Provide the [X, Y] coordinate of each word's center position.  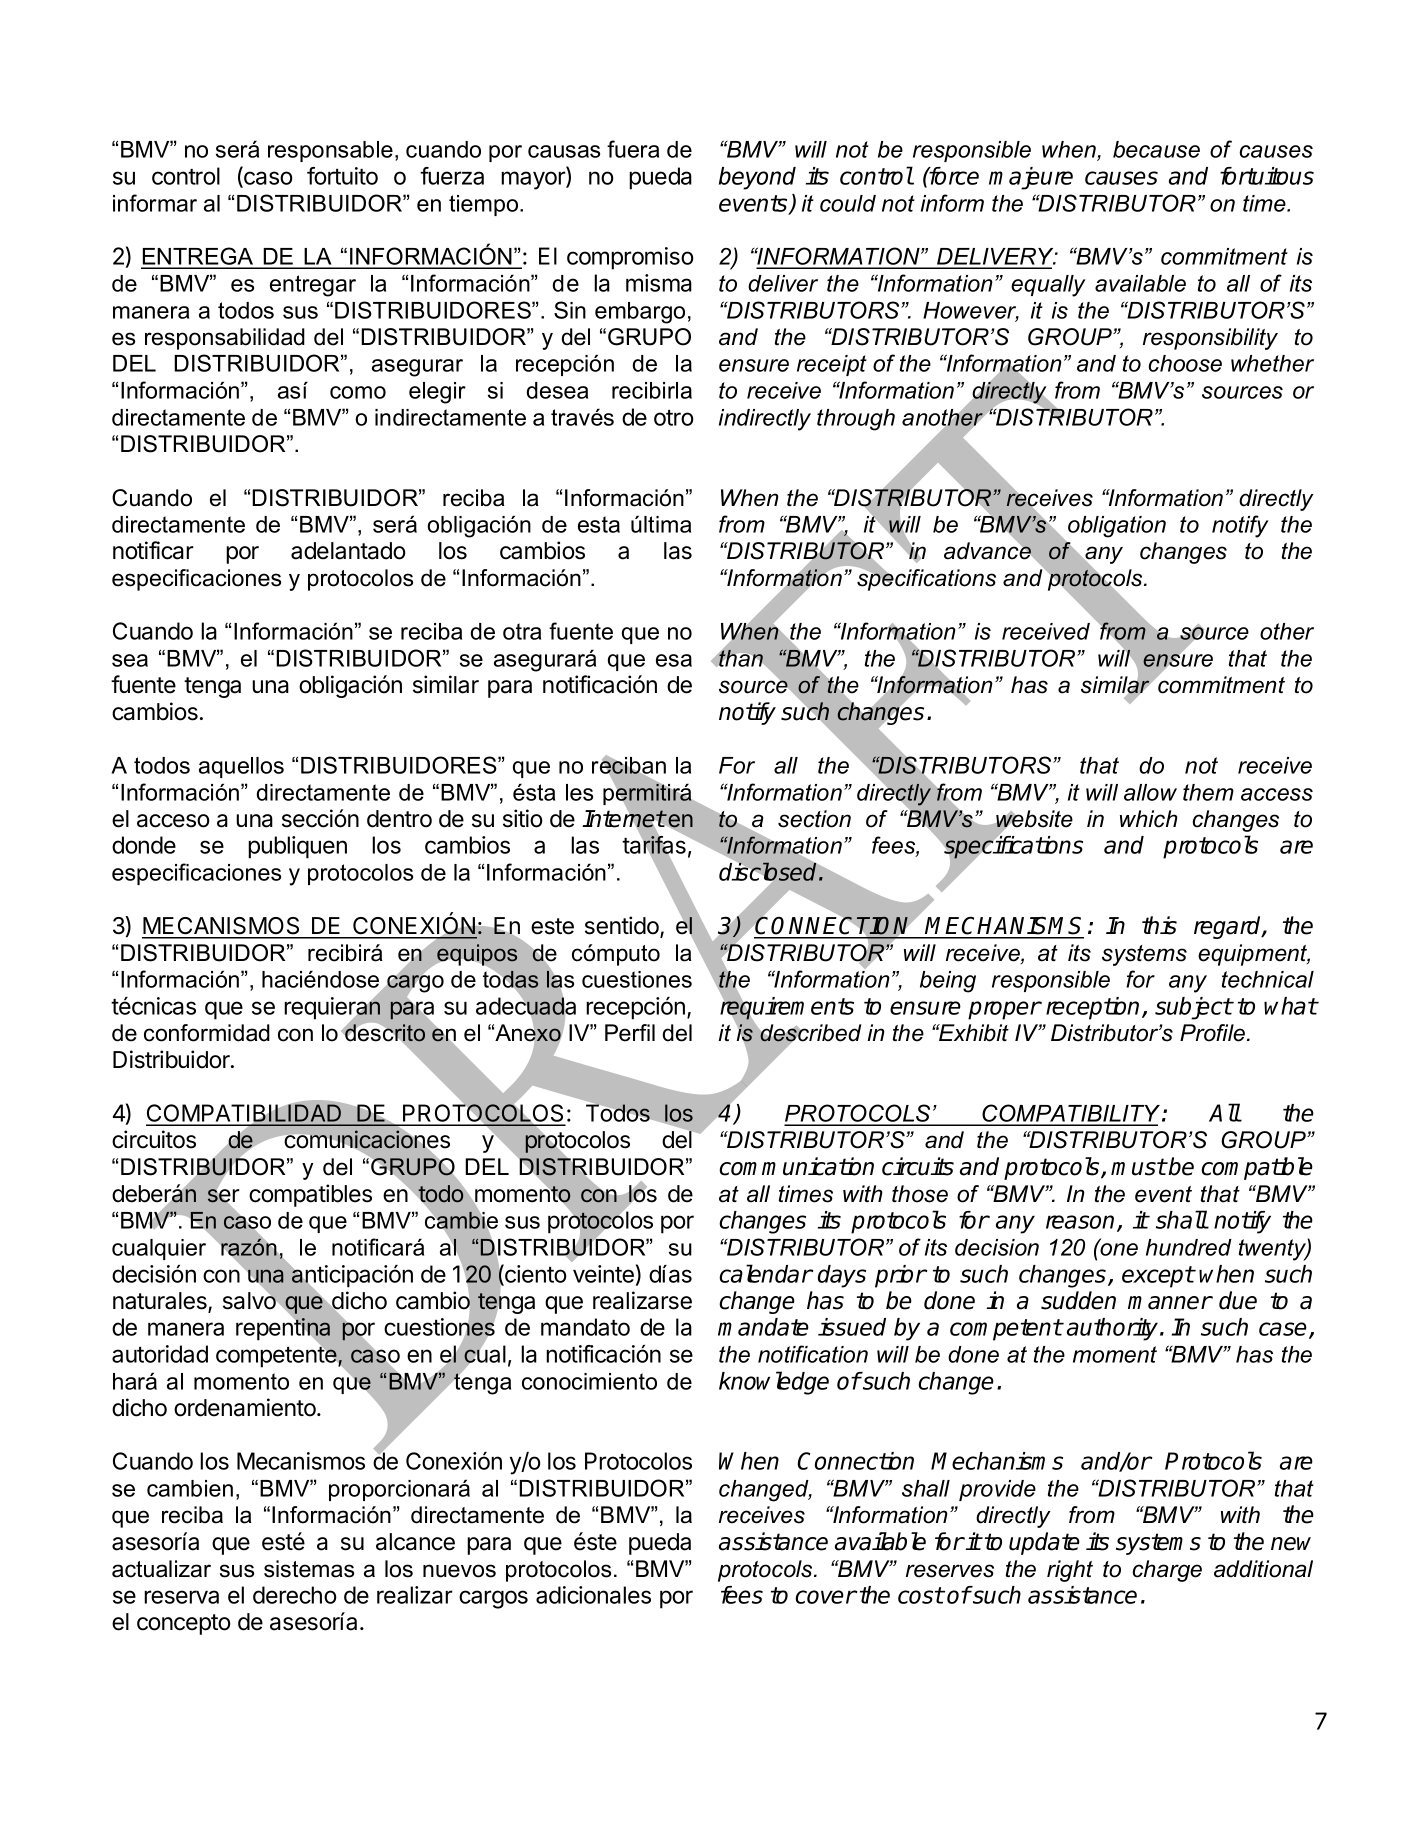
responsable [330, 151]
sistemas [309, 1569]
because [1156, 149]
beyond [757, 178]
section [814, 819]
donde [144, 845]
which [1149, 819]
